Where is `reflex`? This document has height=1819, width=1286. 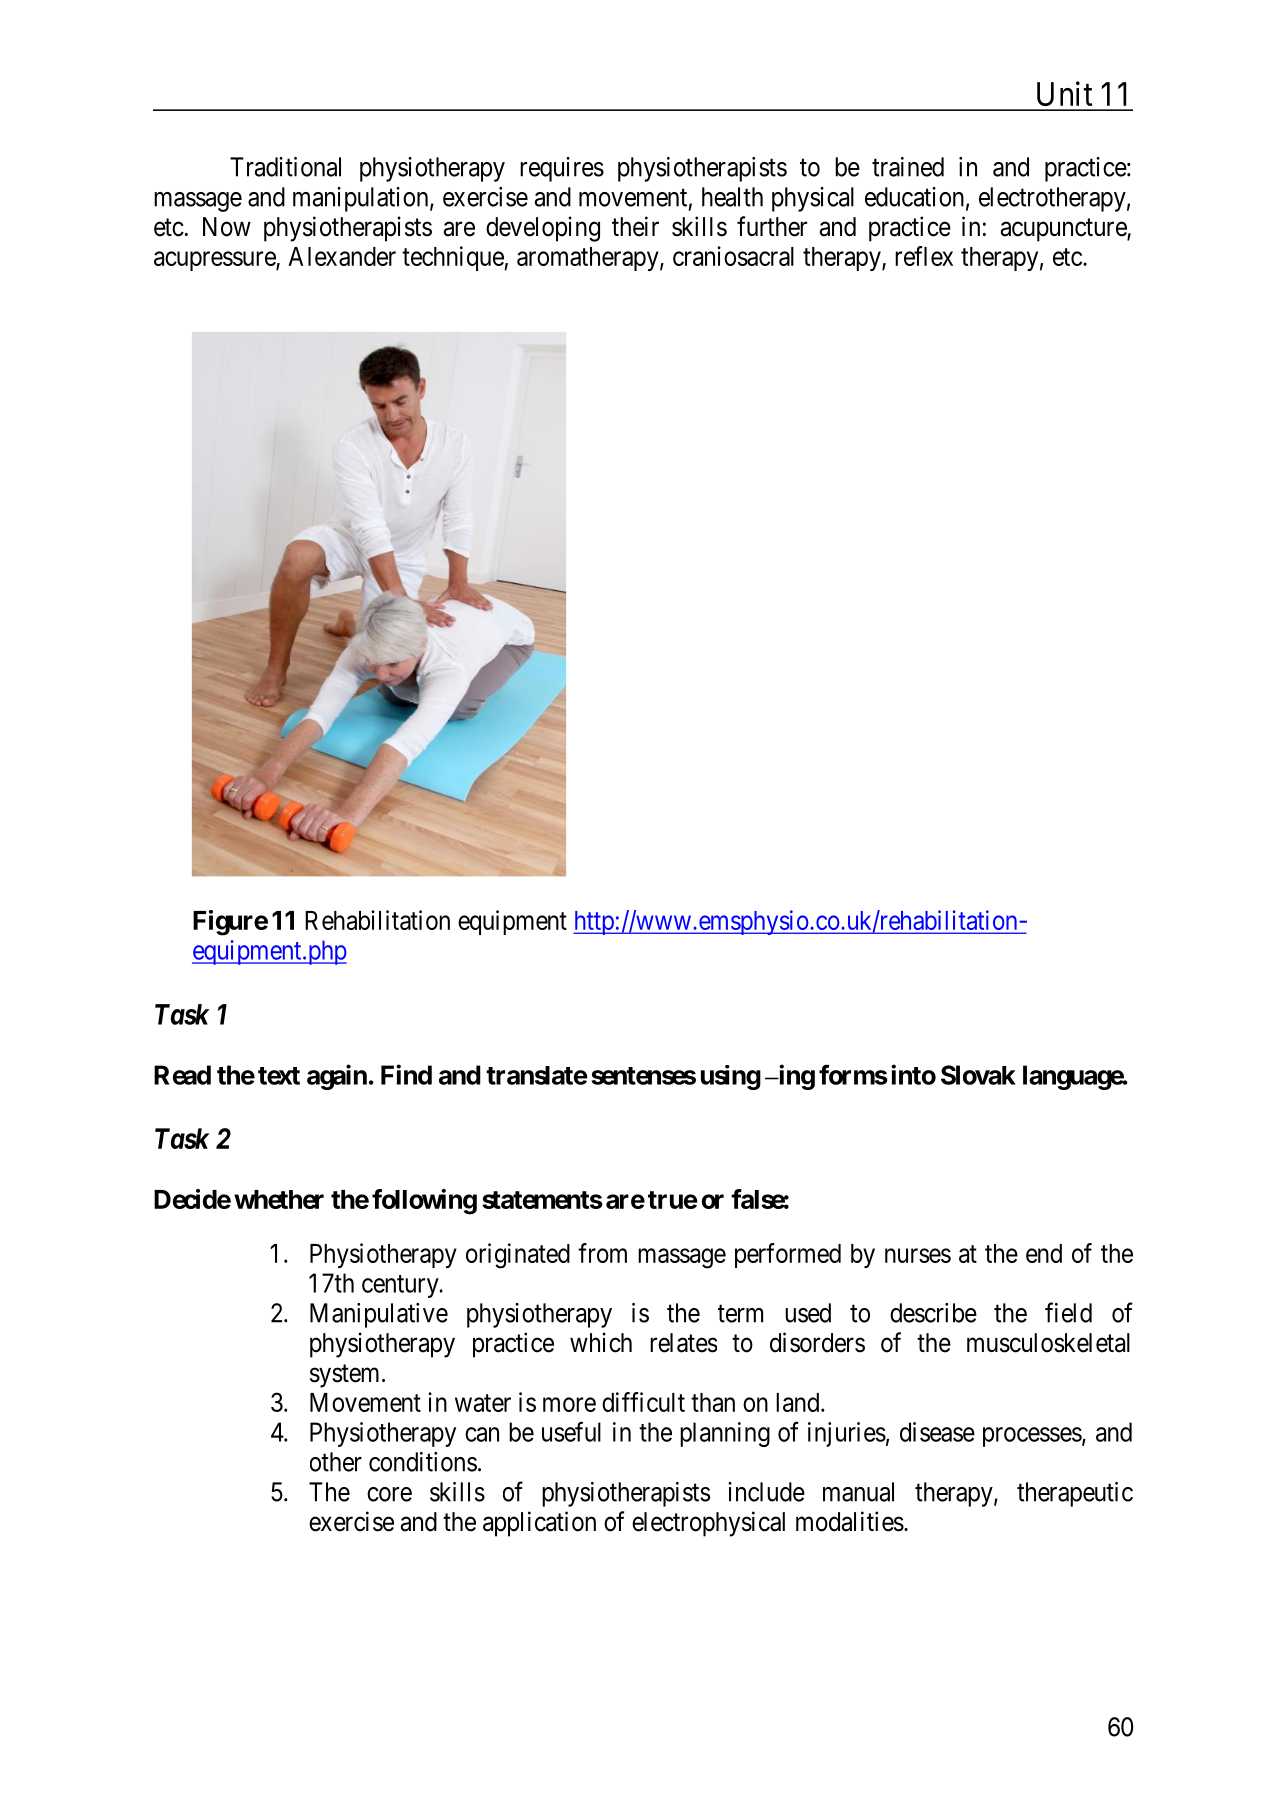 reflex is located at coordinates (924, 256).
